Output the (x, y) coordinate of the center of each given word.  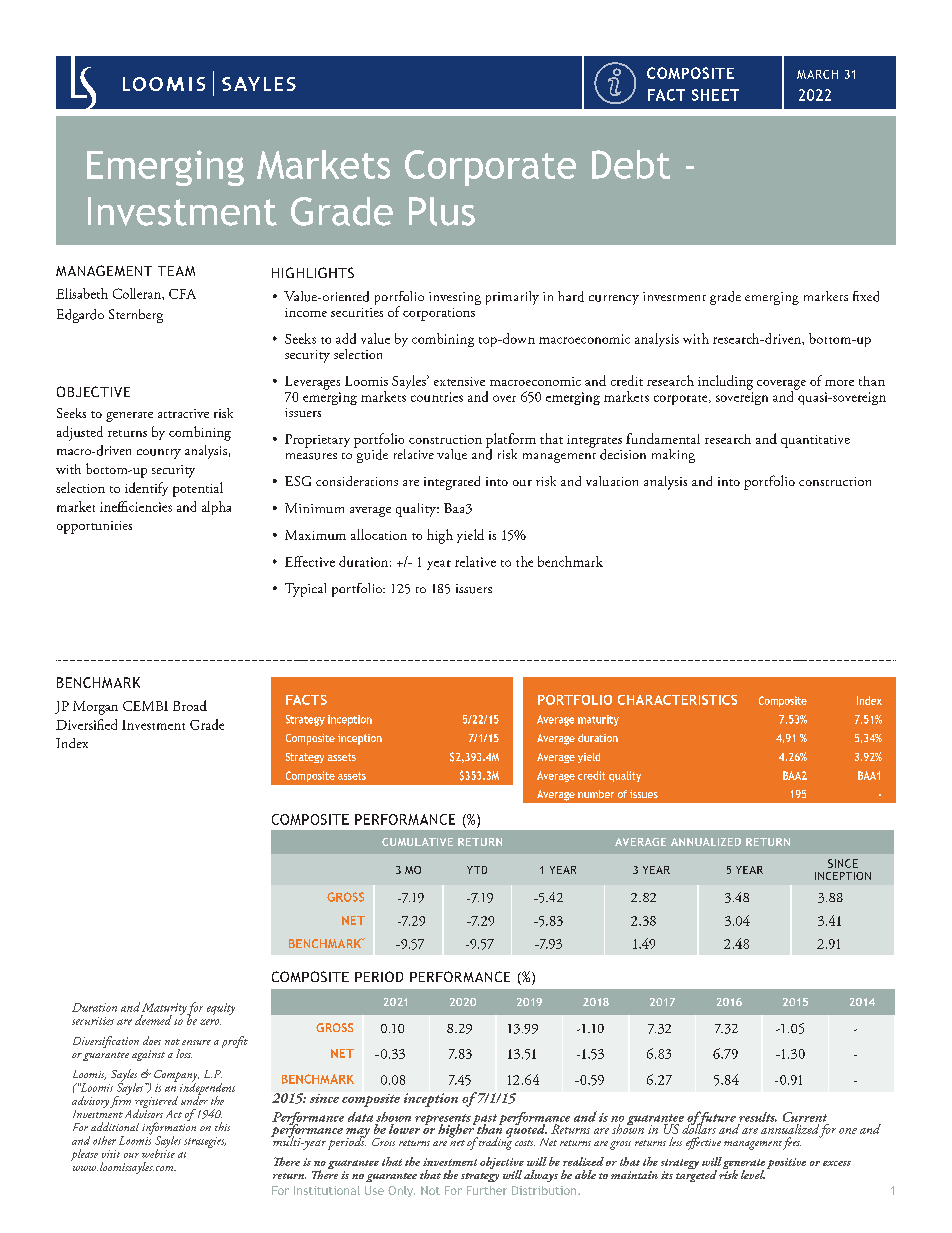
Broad (190, 705)
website (158, 1152)
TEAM (176, 271)
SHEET (715, 95)
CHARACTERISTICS (677, 700)
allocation (379, 534)
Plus (442, 211)
